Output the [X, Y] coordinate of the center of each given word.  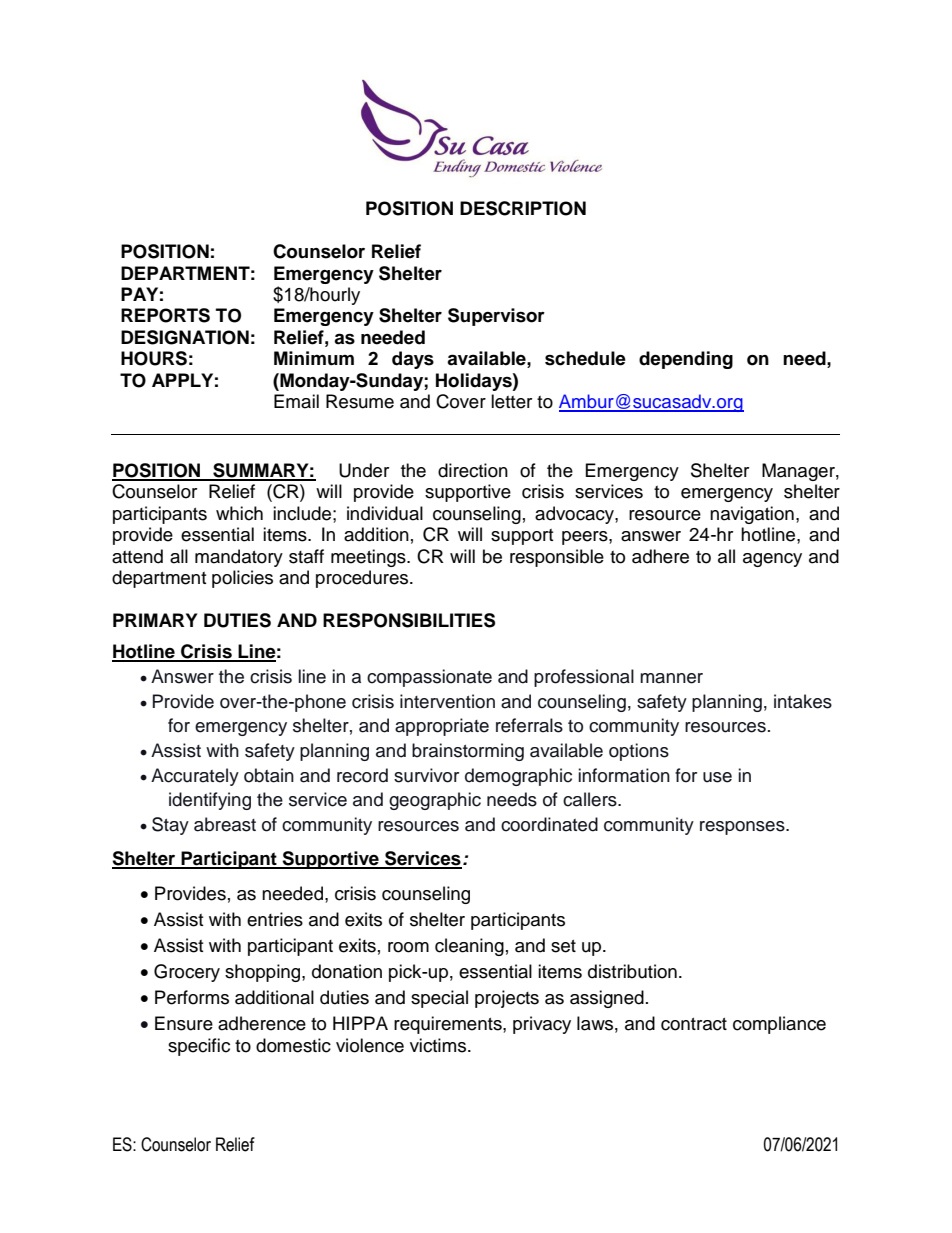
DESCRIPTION [523, 208]
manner [671, 678]
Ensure [184, 1023]
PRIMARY [155, 620]
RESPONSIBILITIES [409, 620]
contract [694, 1024]
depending [686, 360]
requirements [449, 1025]
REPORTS [165, 315]
